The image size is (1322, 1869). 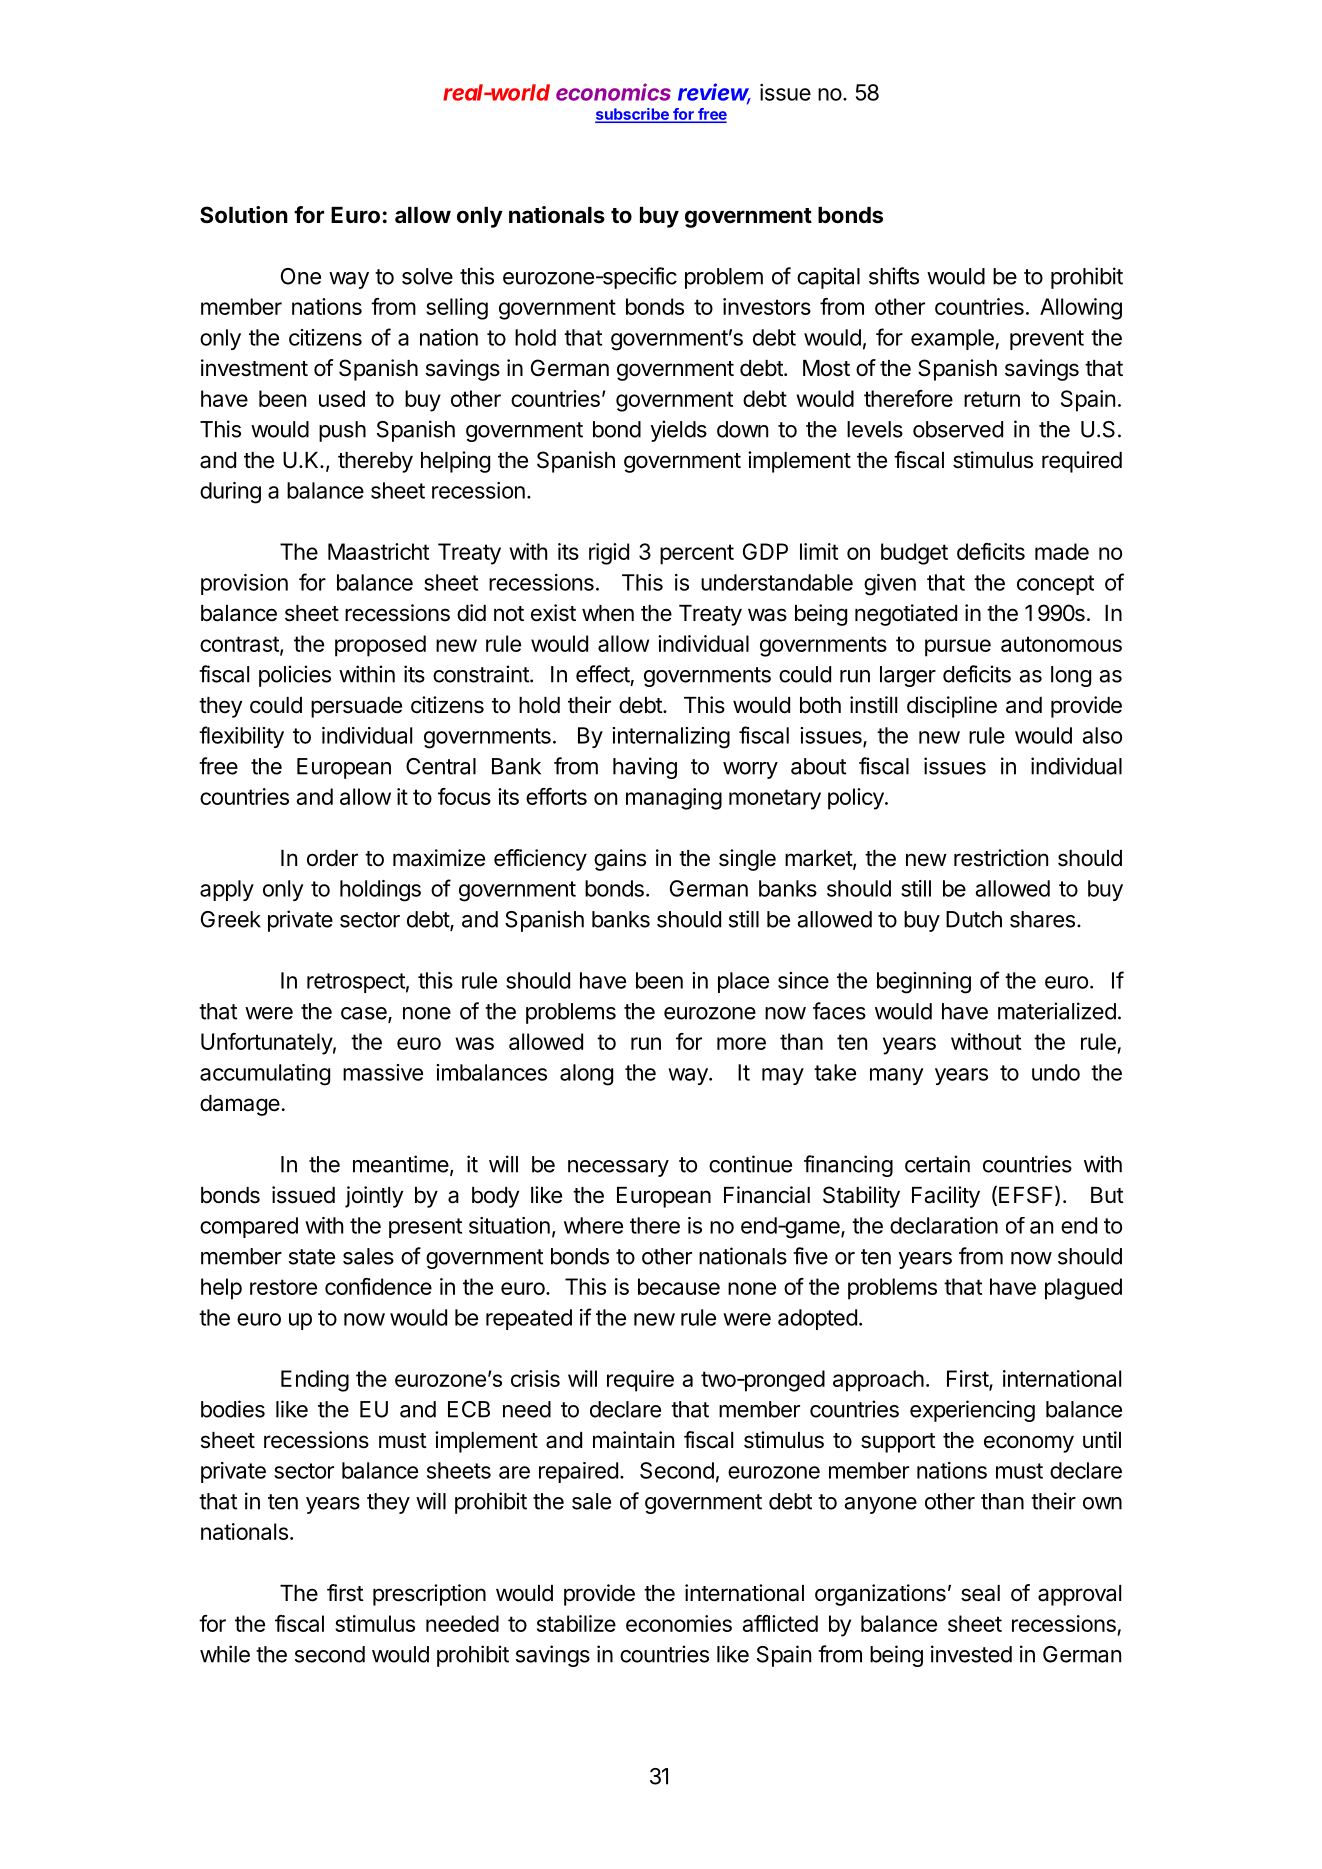 What do you see at coordinates (679, 1286) in the image?
I see `because` at bounding box center [679, 1286].
